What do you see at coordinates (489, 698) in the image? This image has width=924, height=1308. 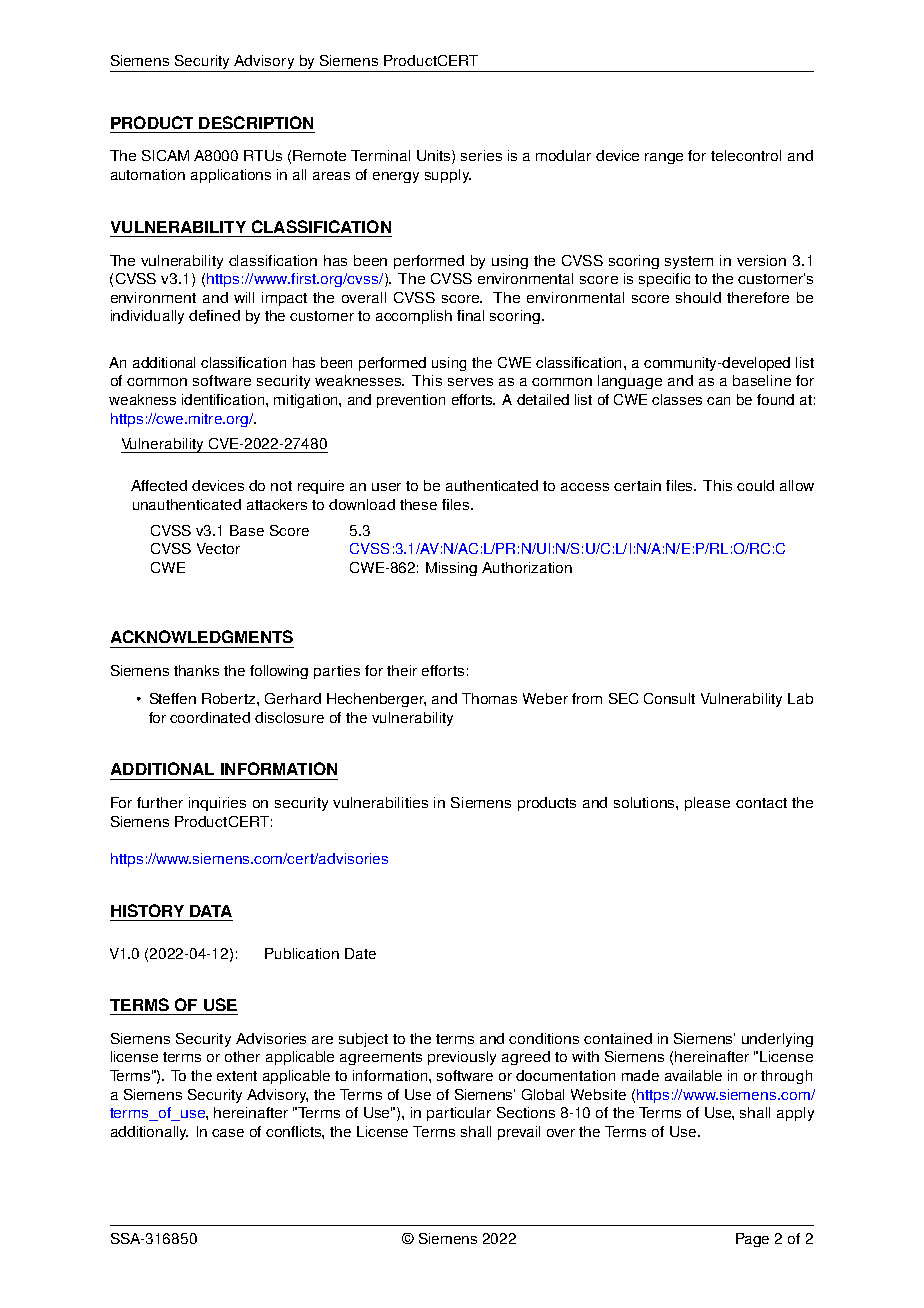 I see `Thomas` at bounding box center [489, 698].
